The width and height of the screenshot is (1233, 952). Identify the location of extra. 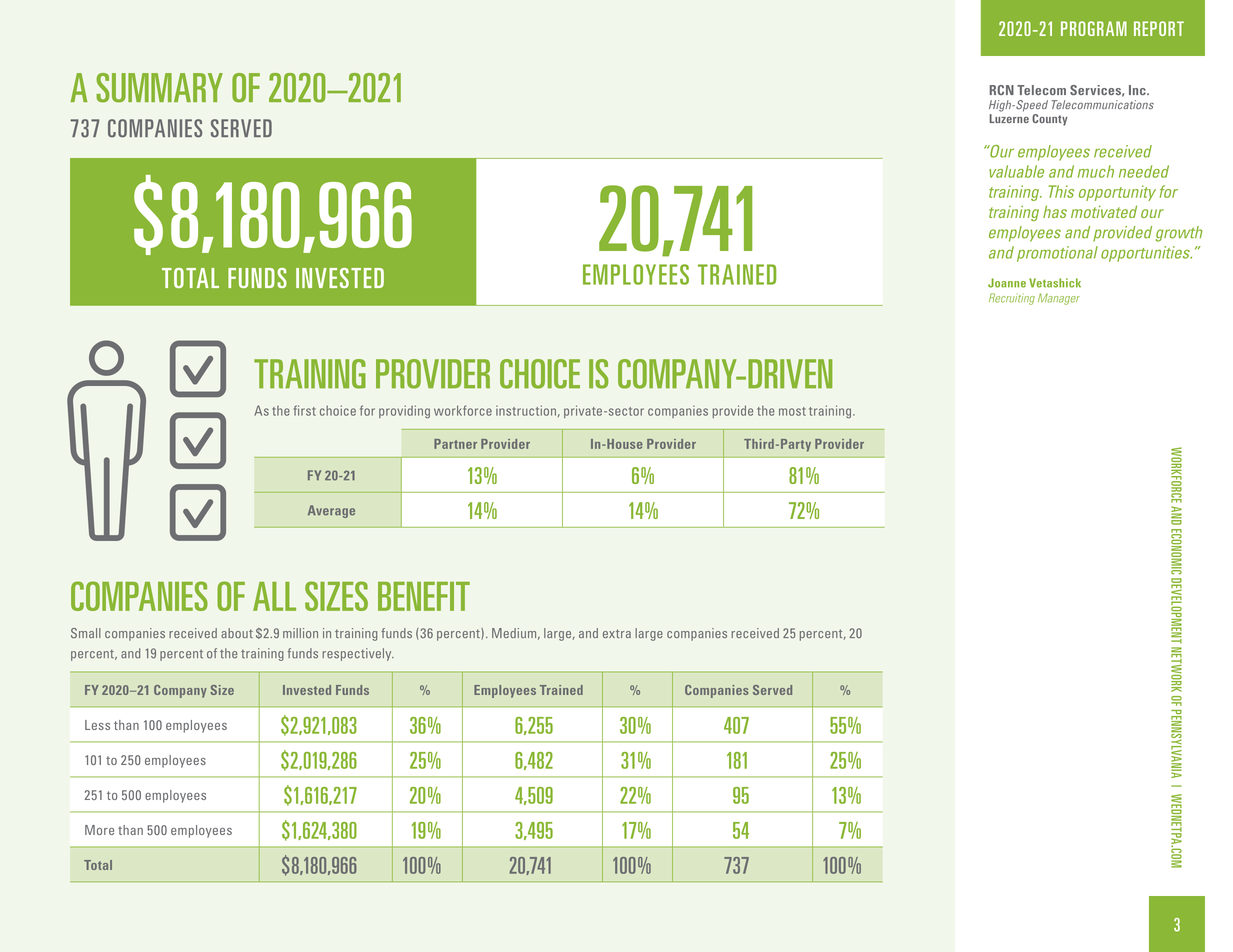
(617, 633).
